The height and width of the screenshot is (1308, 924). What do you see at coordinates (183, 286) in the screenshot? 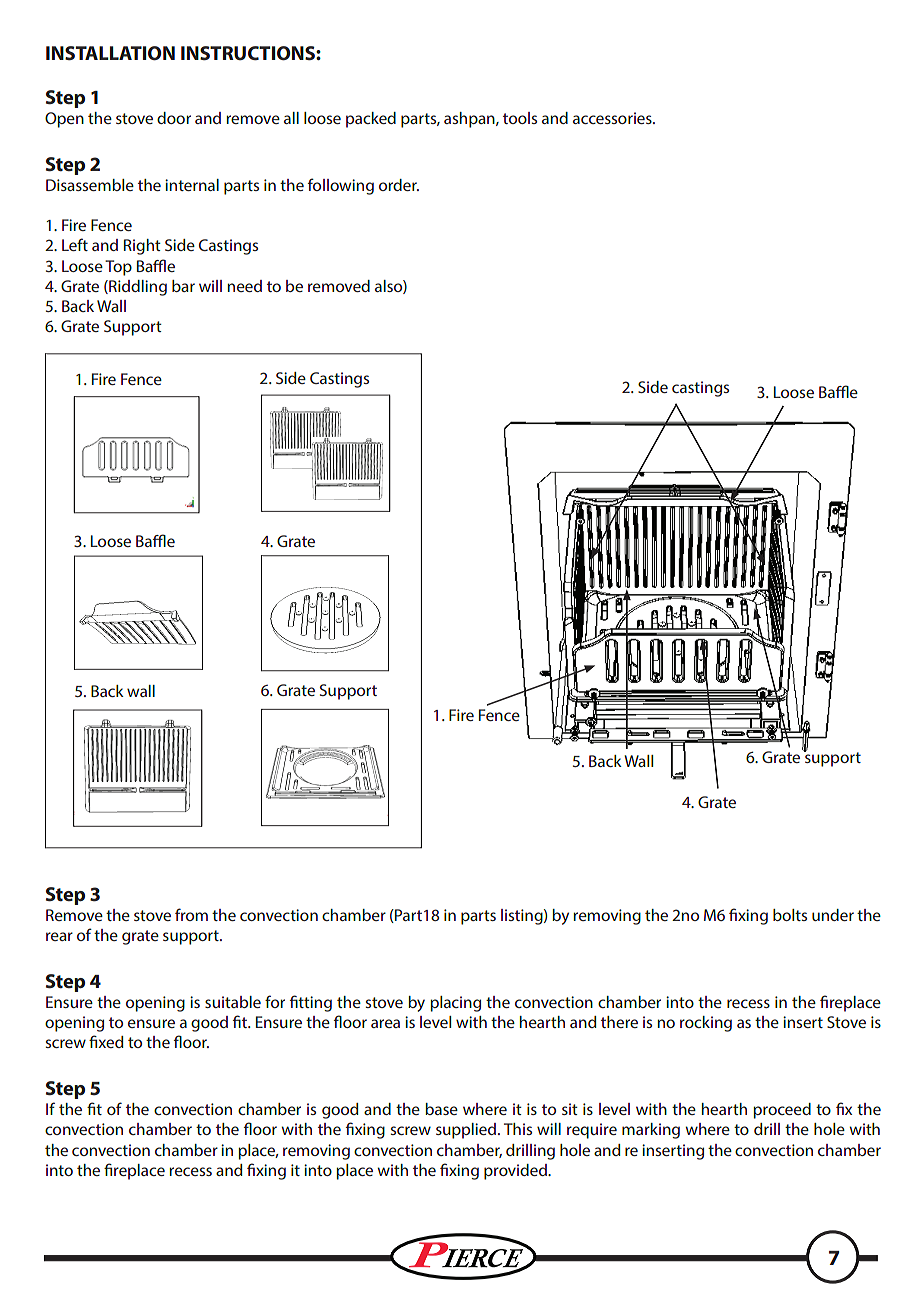
I see `bar` at bounding box center [183, 286].
